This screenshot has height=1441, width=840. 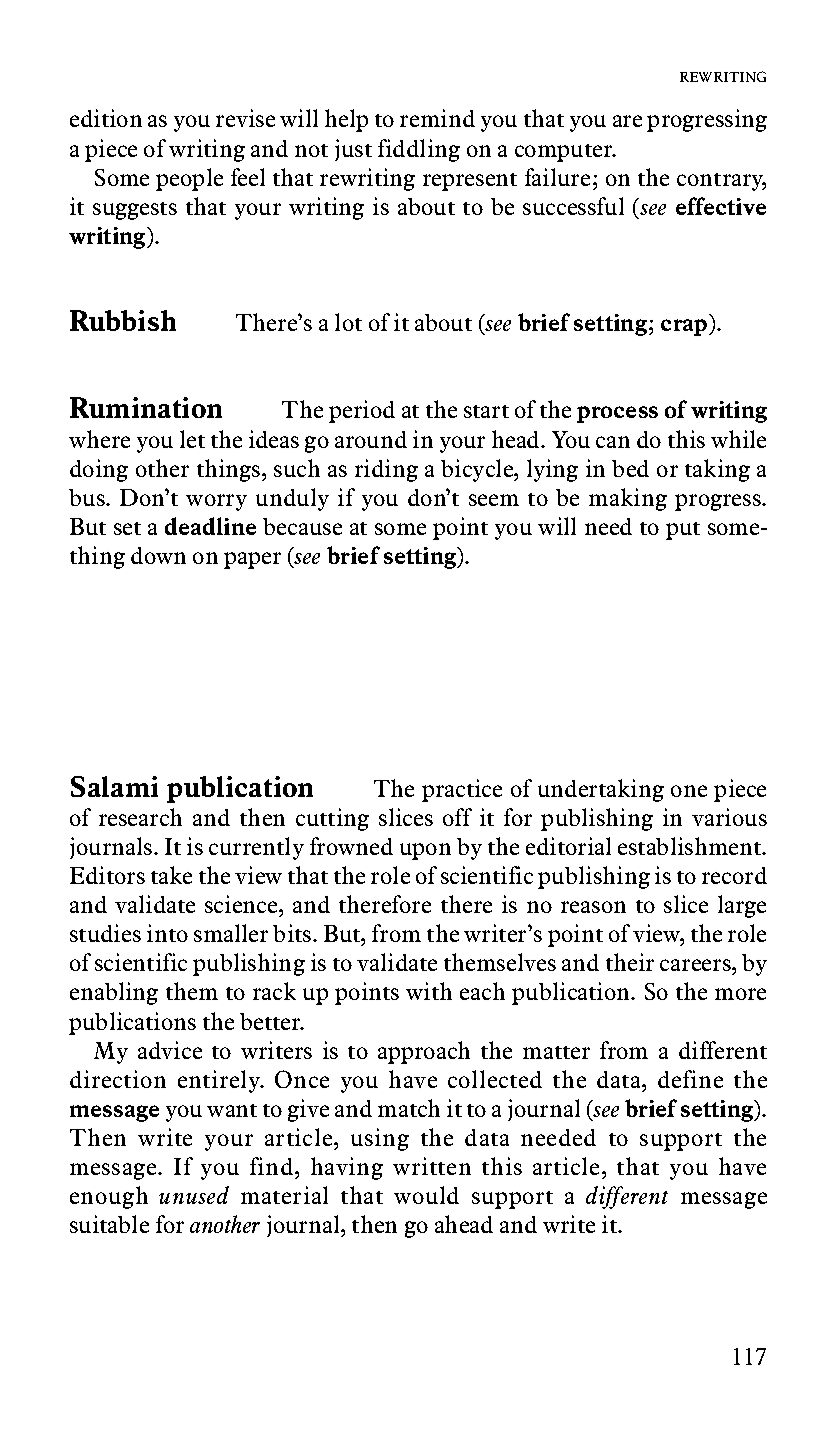 I want to click on would, so click(x=426, y=1195).
